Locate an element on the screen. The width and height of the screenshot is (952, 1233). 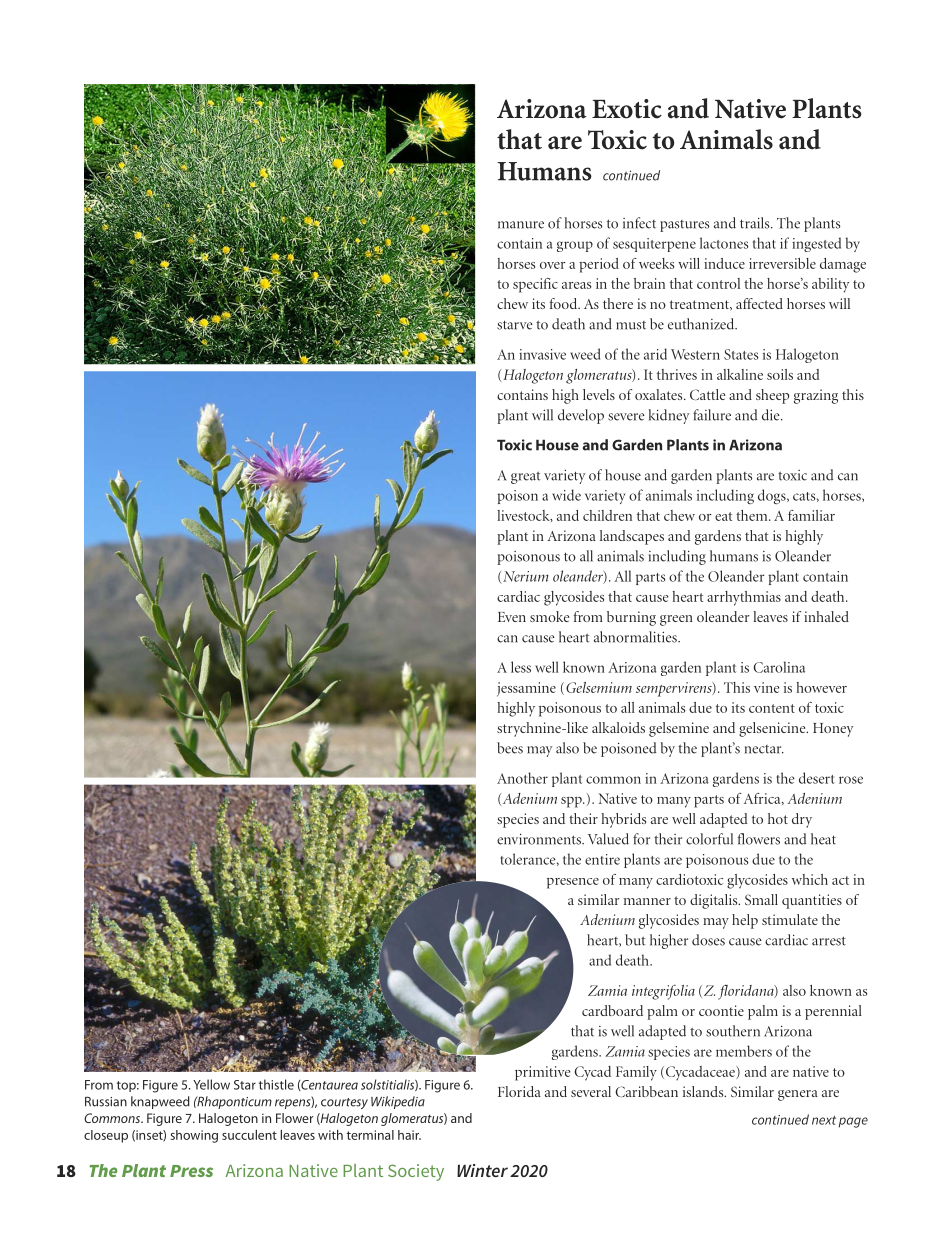
bees is located at coordinates (510, 748).
